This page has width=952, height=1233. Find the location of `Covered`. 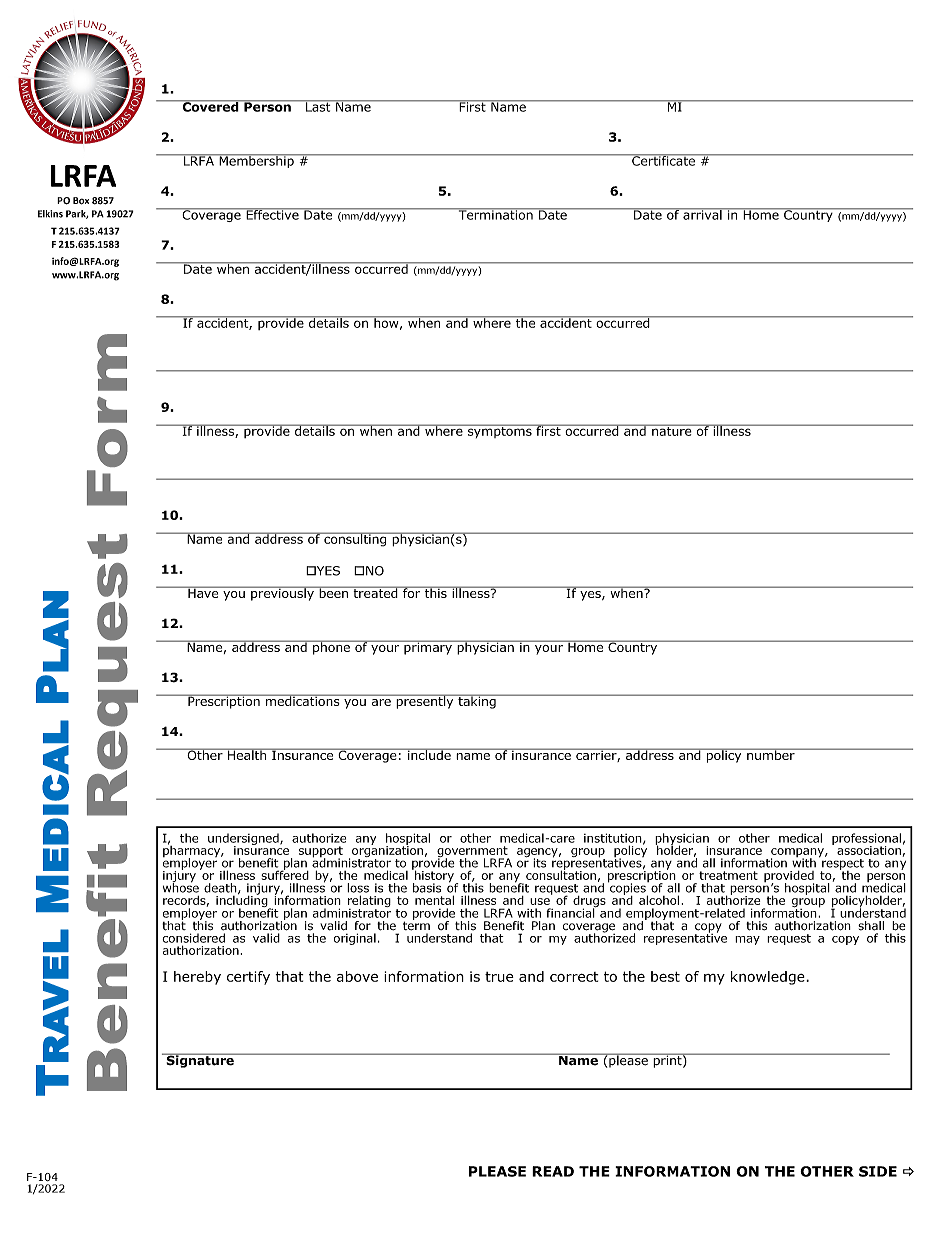

Covered is located at coordinates (210, 106).
